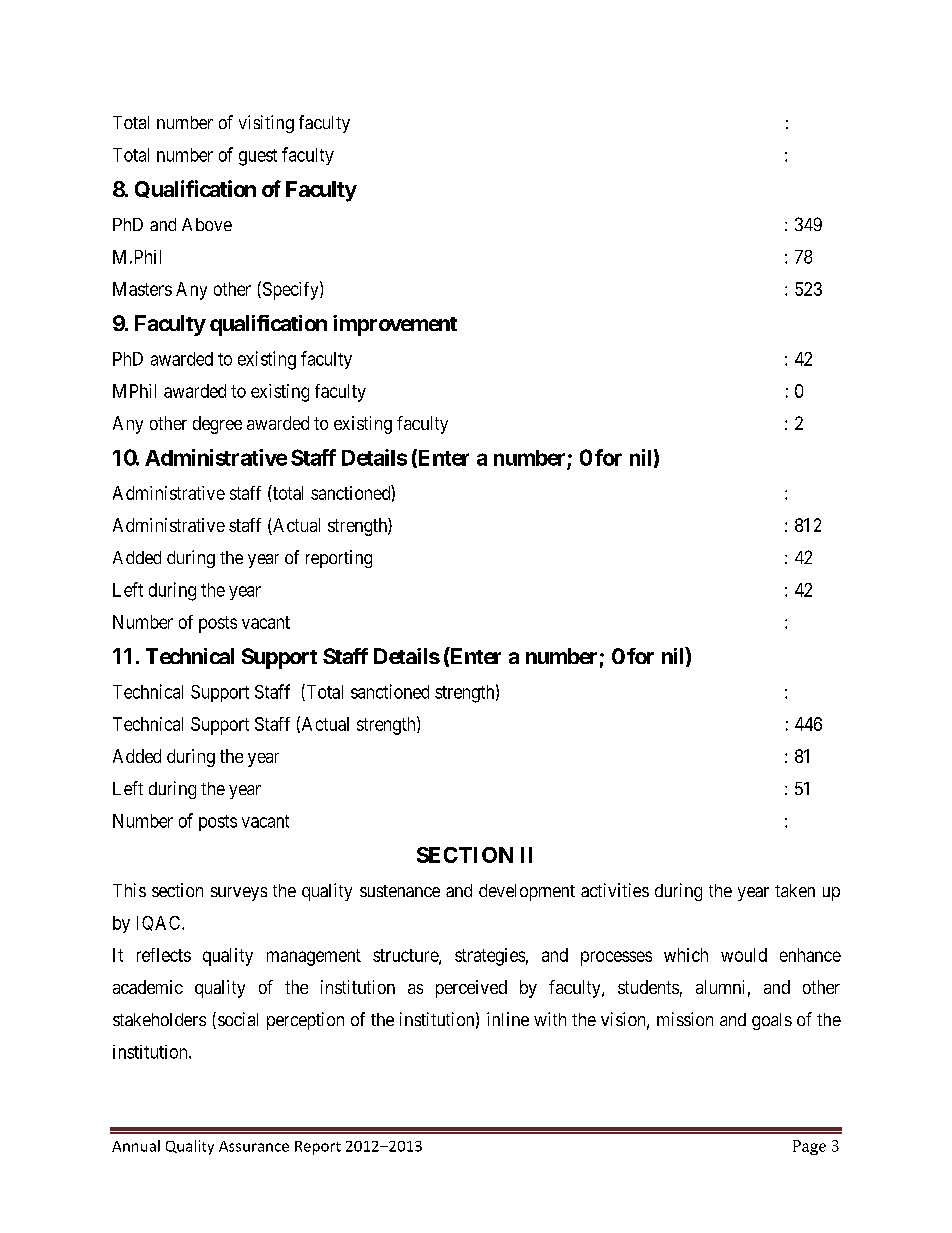 This page has height=1233, width=952. What do you see at coordinates (239, 894) in the page?
I see `surveys` at bounding box center [239, 894].
